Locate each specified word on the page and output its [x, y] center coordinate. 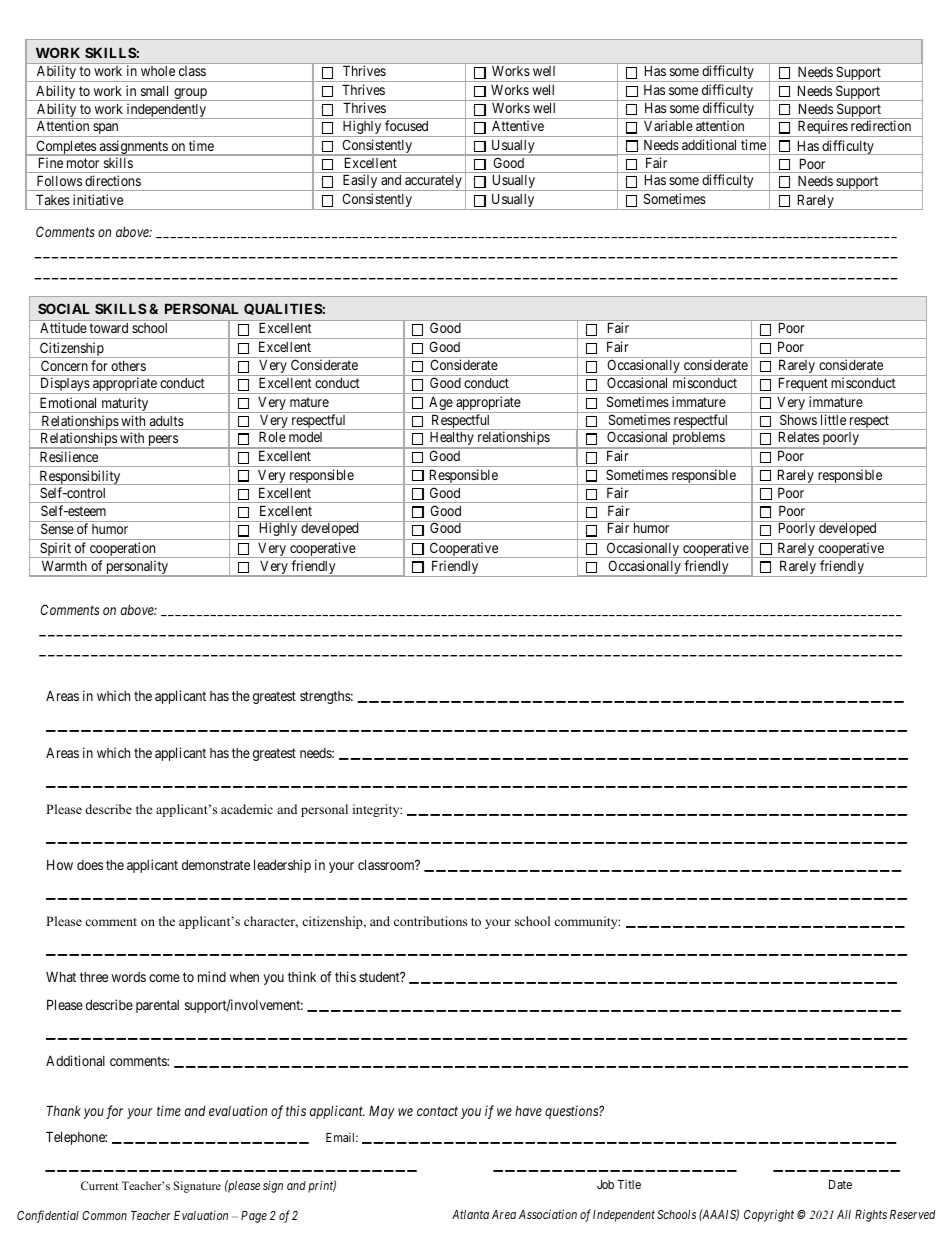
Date [840, 1184]
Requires [822, 128]
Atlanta [470, 1214]
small [154, 90]
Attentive [518, 125]
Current [99, 1185]
